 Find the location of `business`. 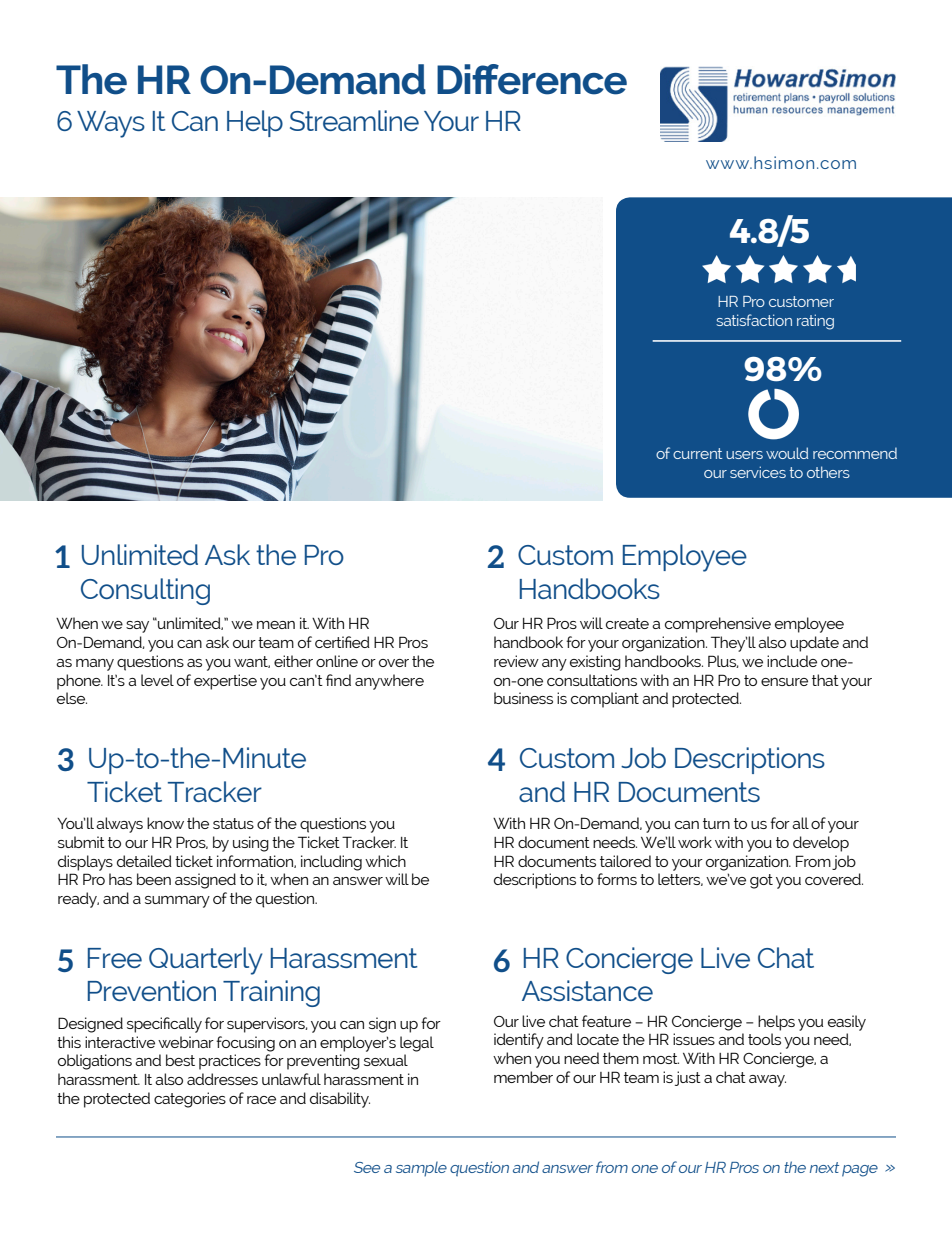

business is located at coordinates (523, 698).
